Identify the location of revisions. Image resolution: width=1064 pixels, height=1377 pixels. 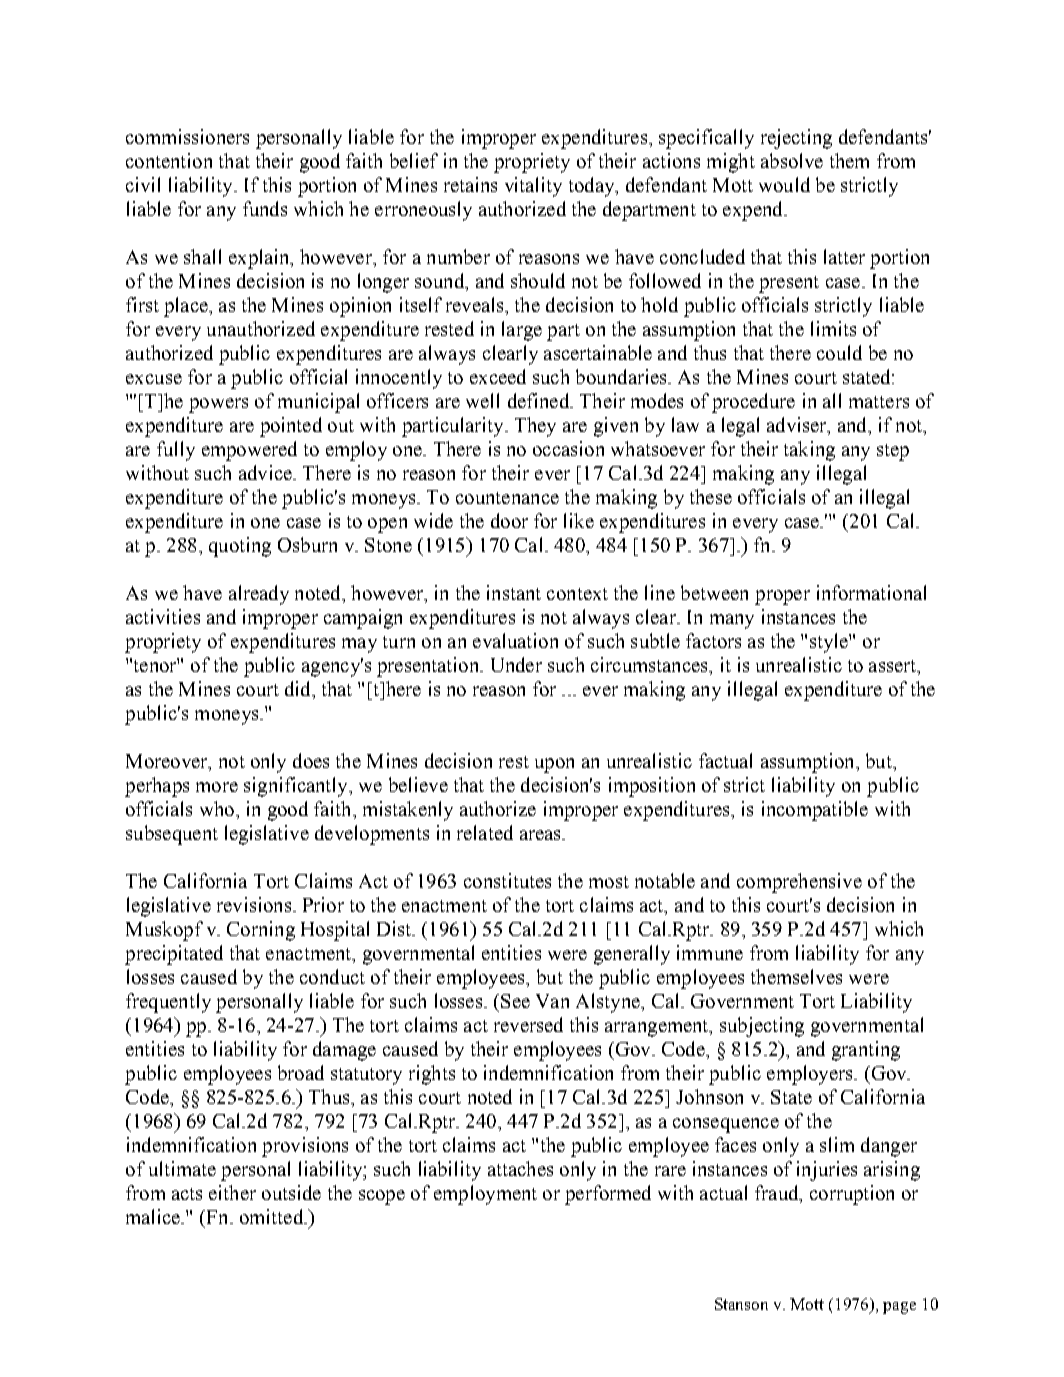
(254, 904).
